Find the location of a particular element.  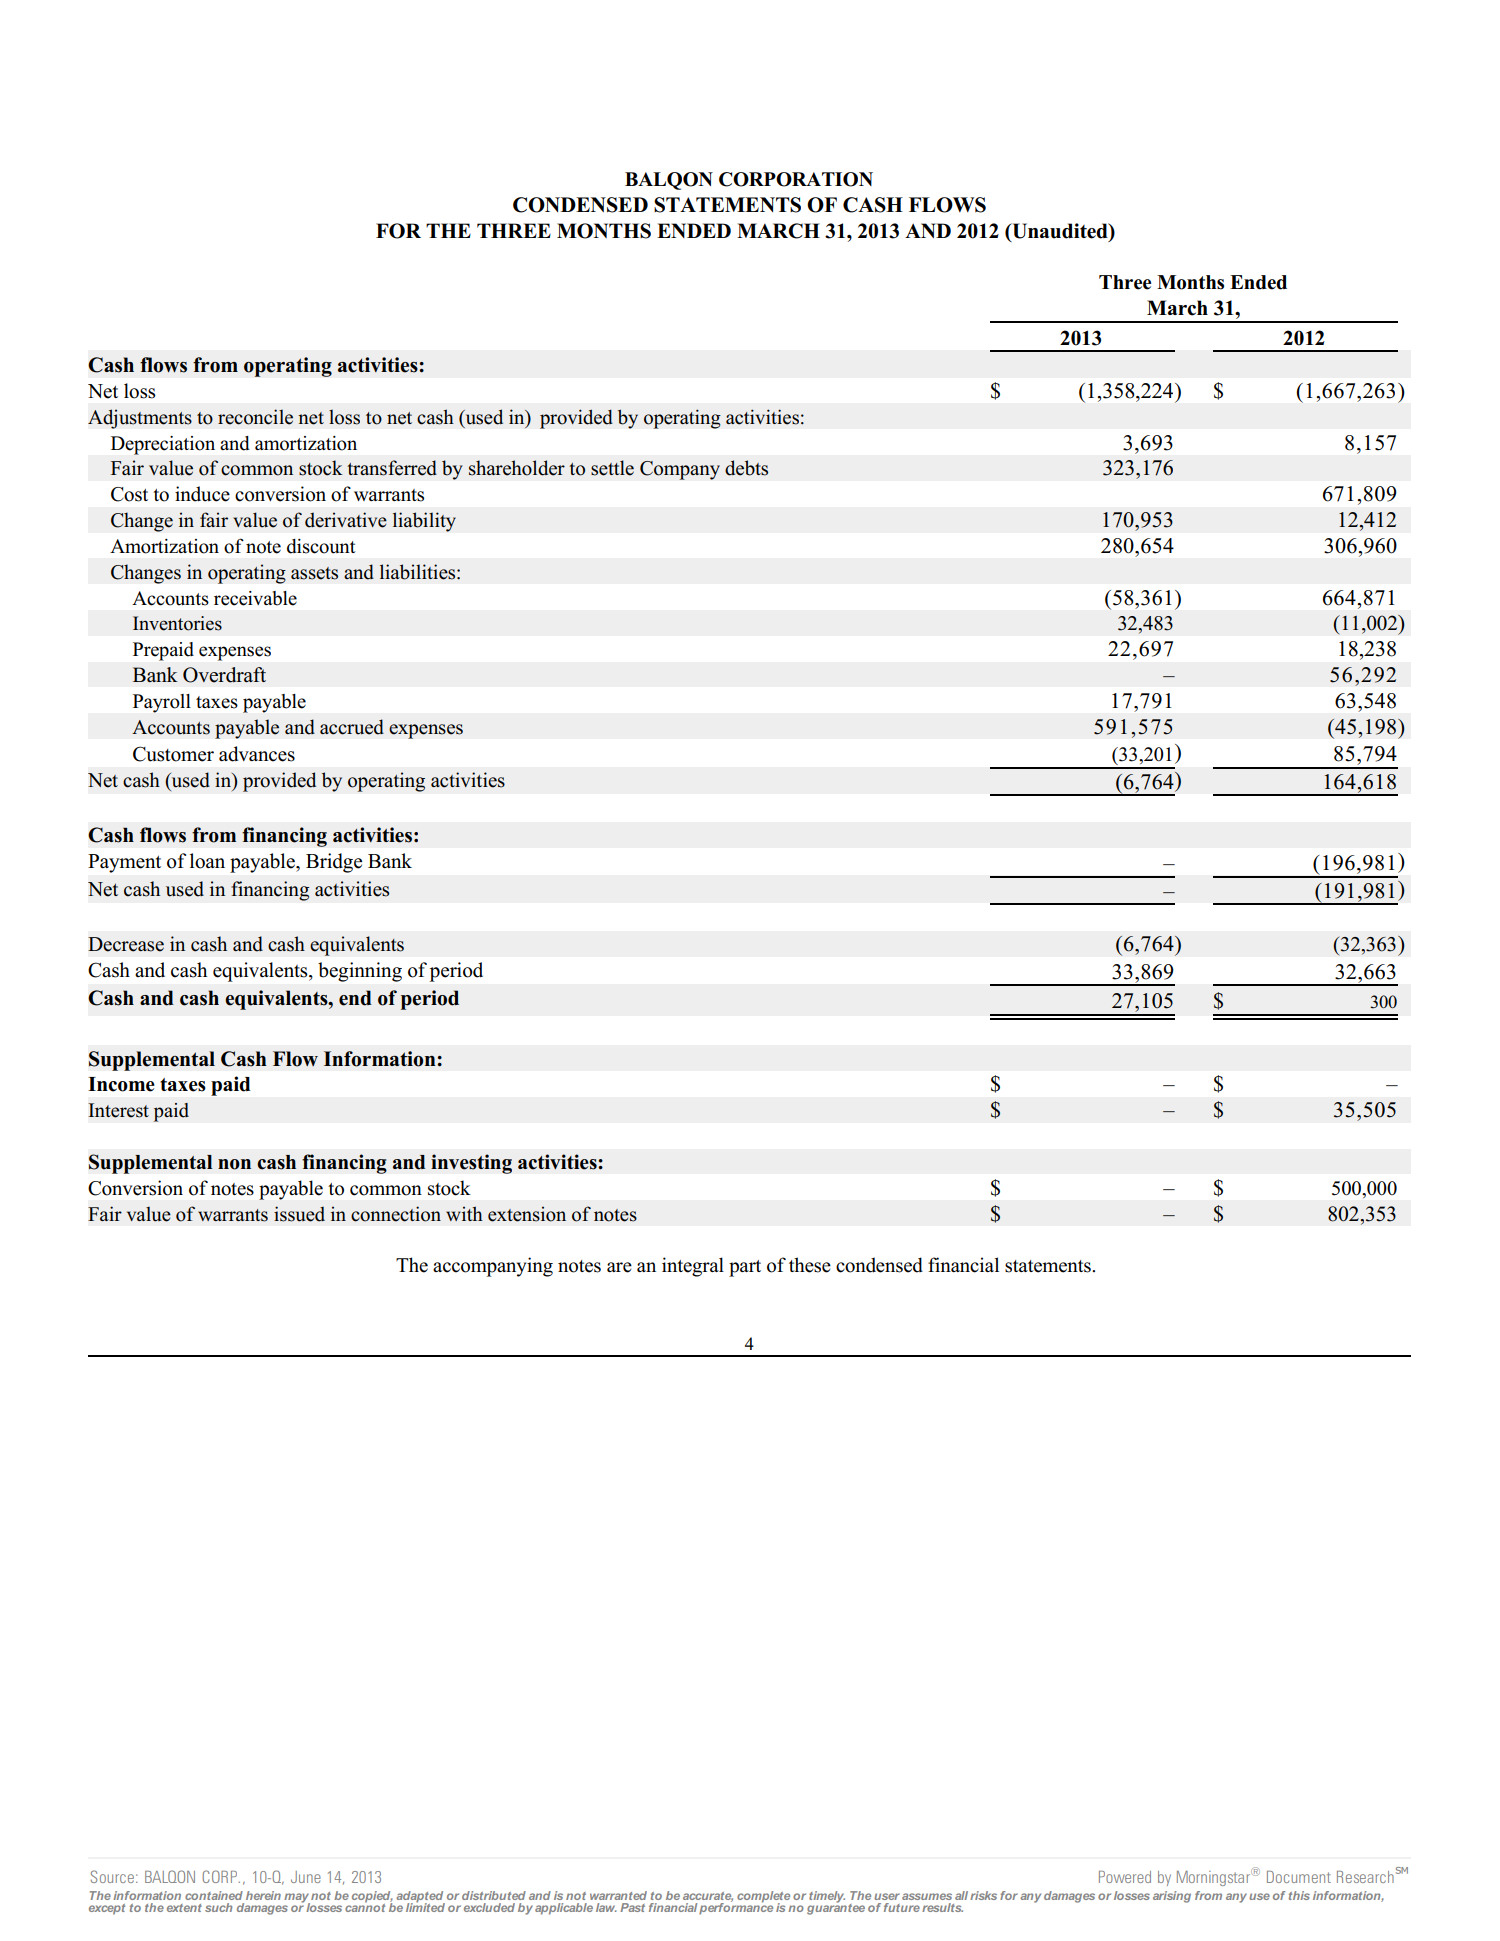

Powered is located at coordinates (1125, 1877).
